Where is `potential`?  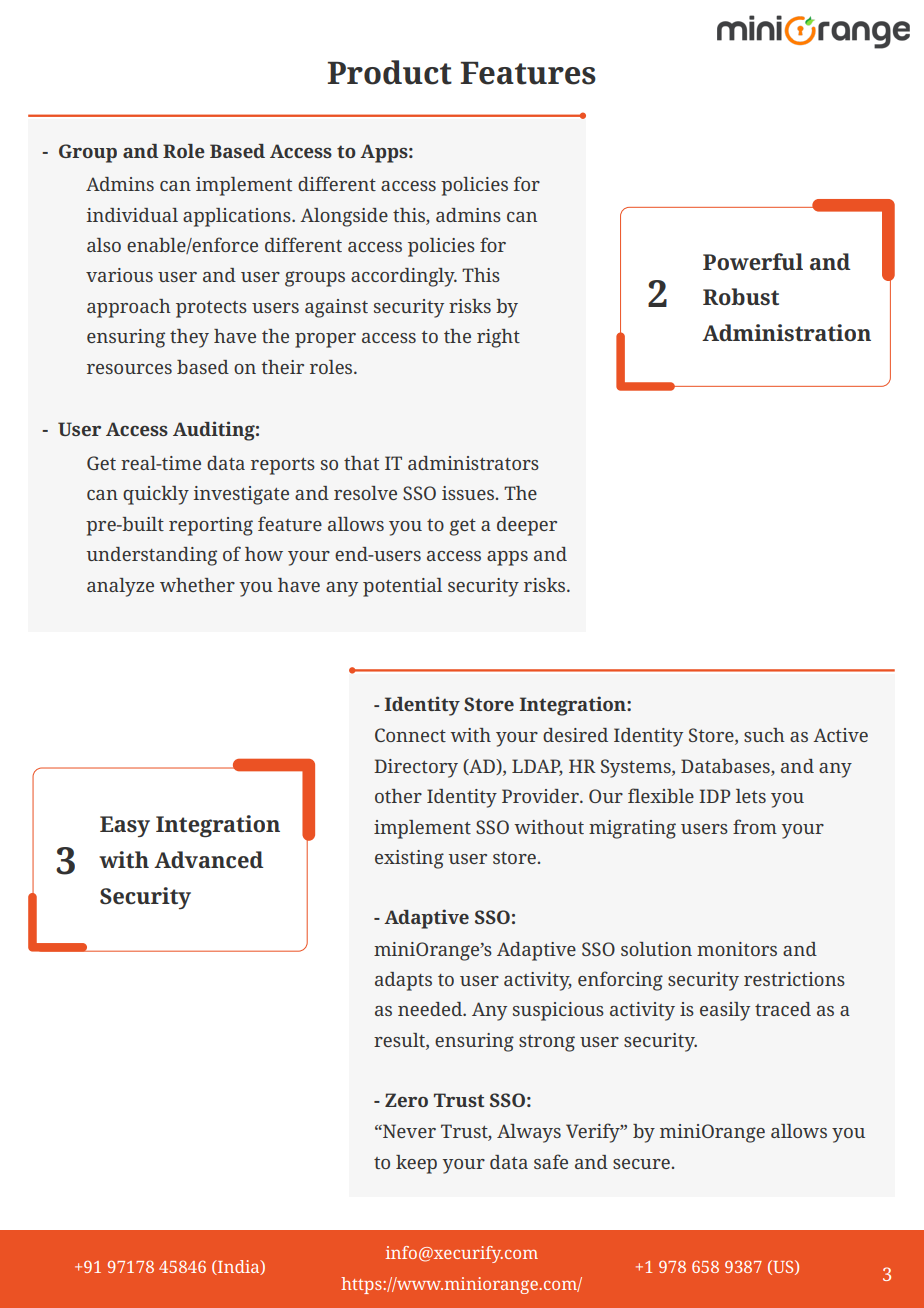 potential is located at coordinates (402, 587).
